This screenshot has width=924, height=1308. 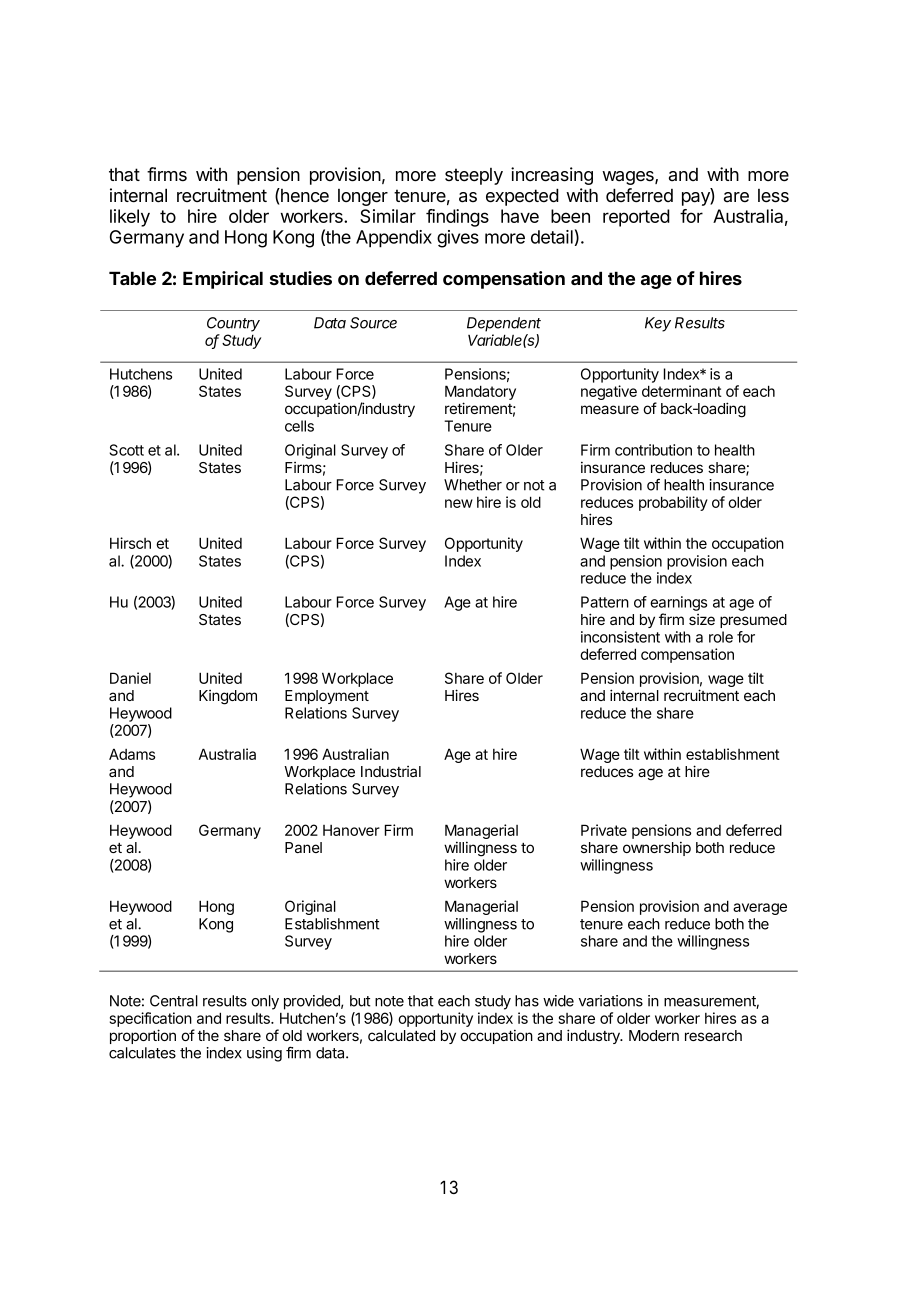 What do you see at coordinates (457, 218) in the screenshot?
I see `findings` at bounding box center [457, 218].
